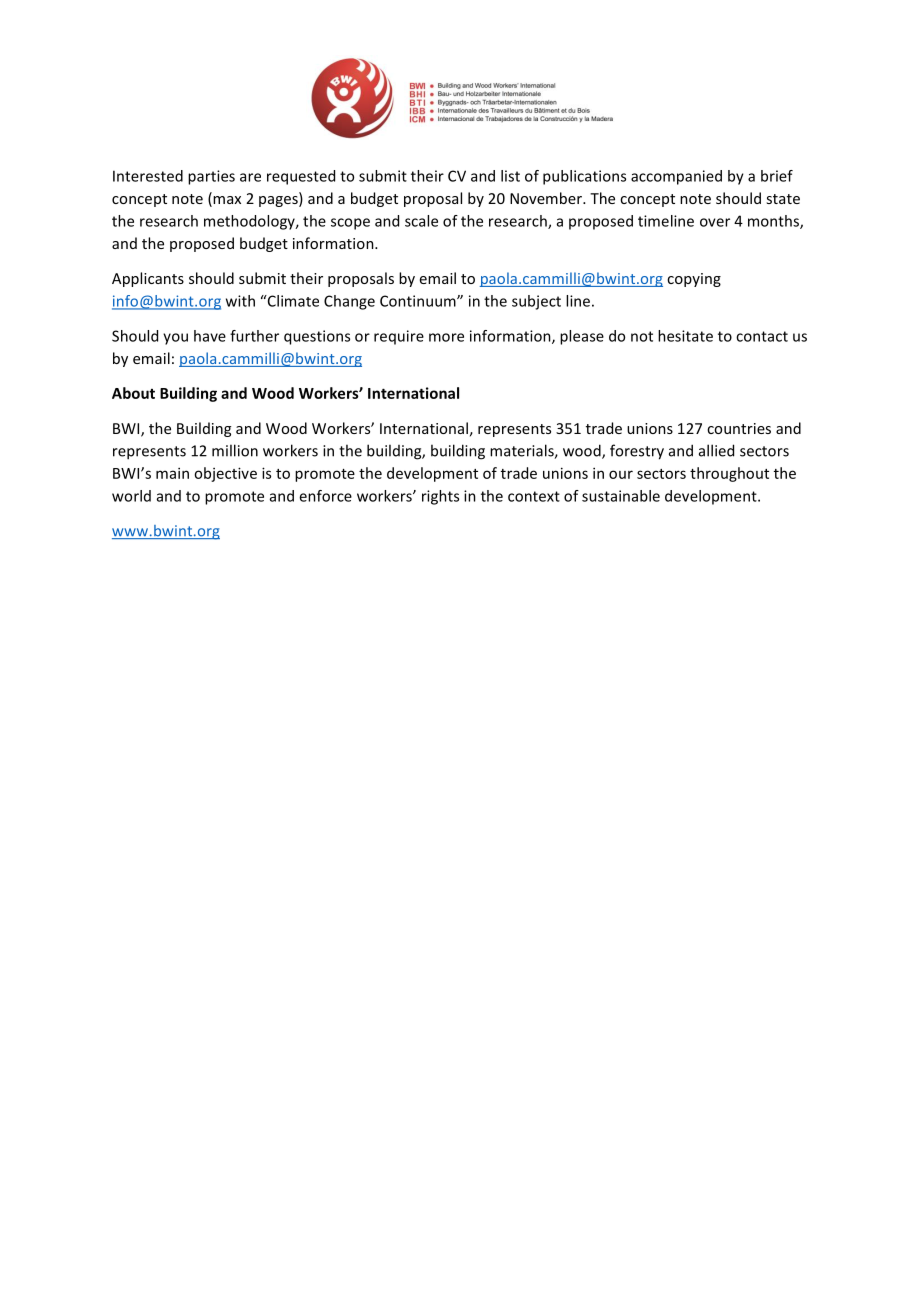 The height and width of the document is (1308, 924). I want to click on countries, so click(739, 428).
